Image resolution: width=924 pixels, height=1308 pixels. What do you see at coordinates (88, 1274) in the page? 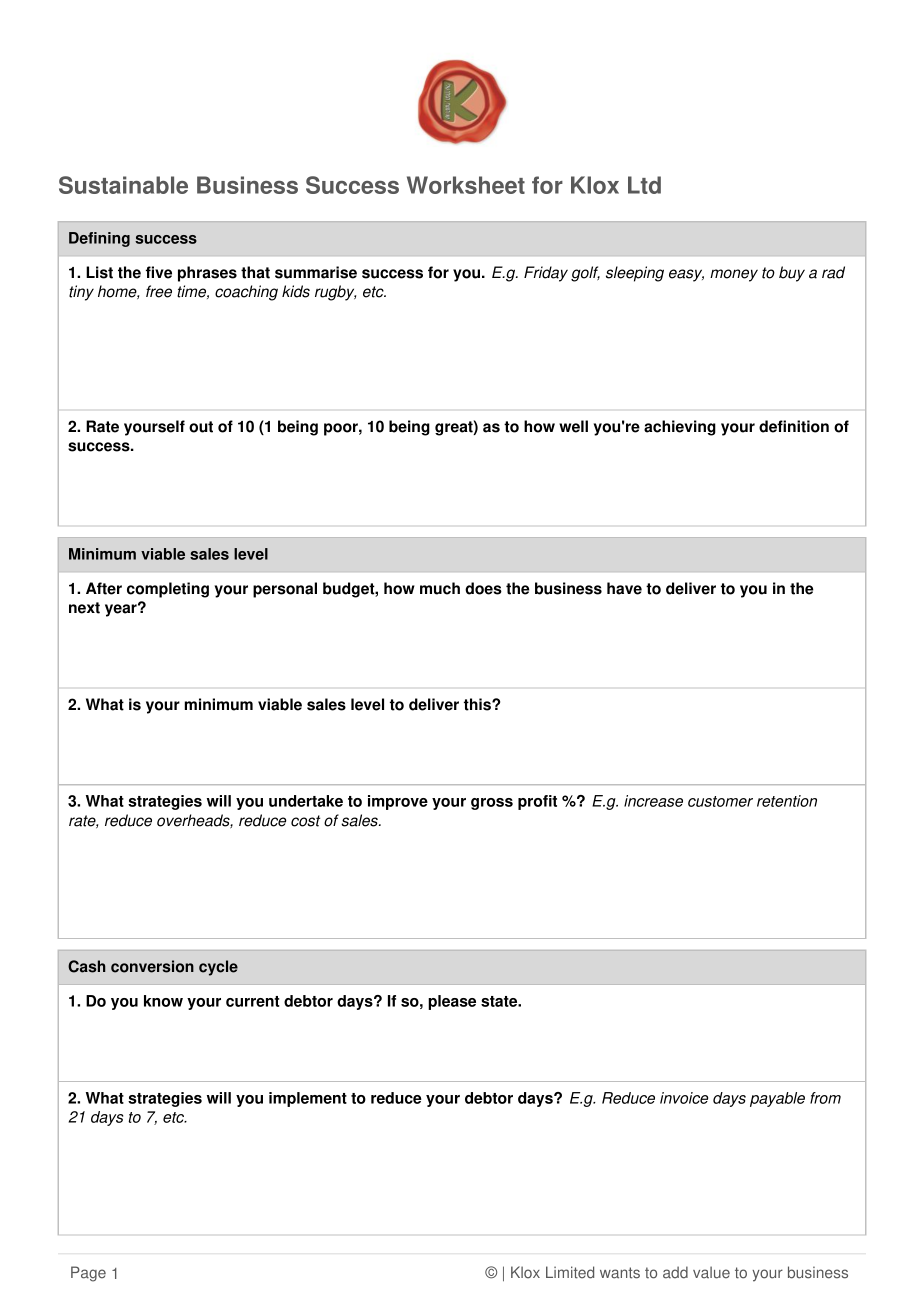
I see `Page` at bounding box center [88, 1274].
